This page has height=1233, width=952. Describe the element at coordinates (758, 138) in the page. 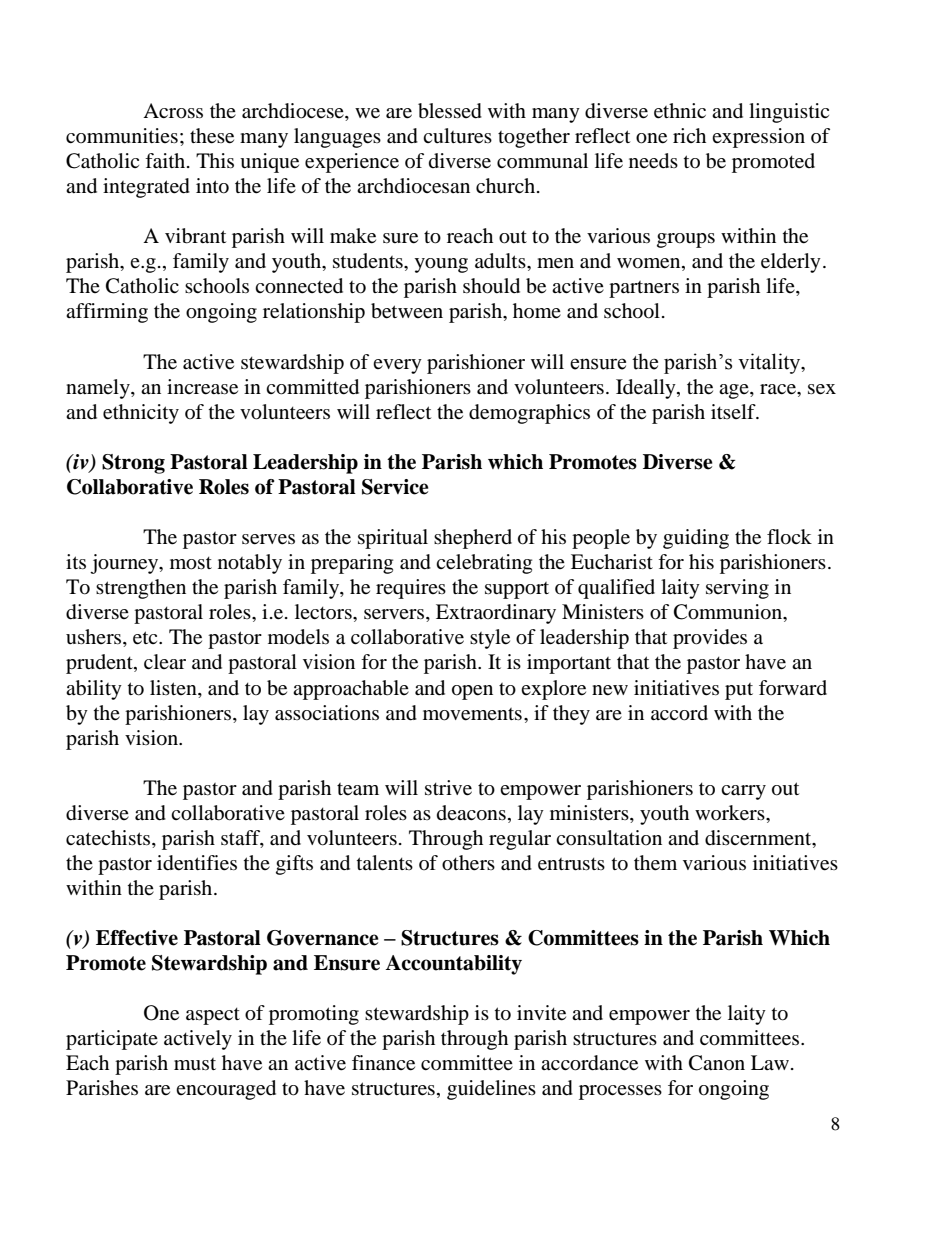

I see `expression` at that location.
